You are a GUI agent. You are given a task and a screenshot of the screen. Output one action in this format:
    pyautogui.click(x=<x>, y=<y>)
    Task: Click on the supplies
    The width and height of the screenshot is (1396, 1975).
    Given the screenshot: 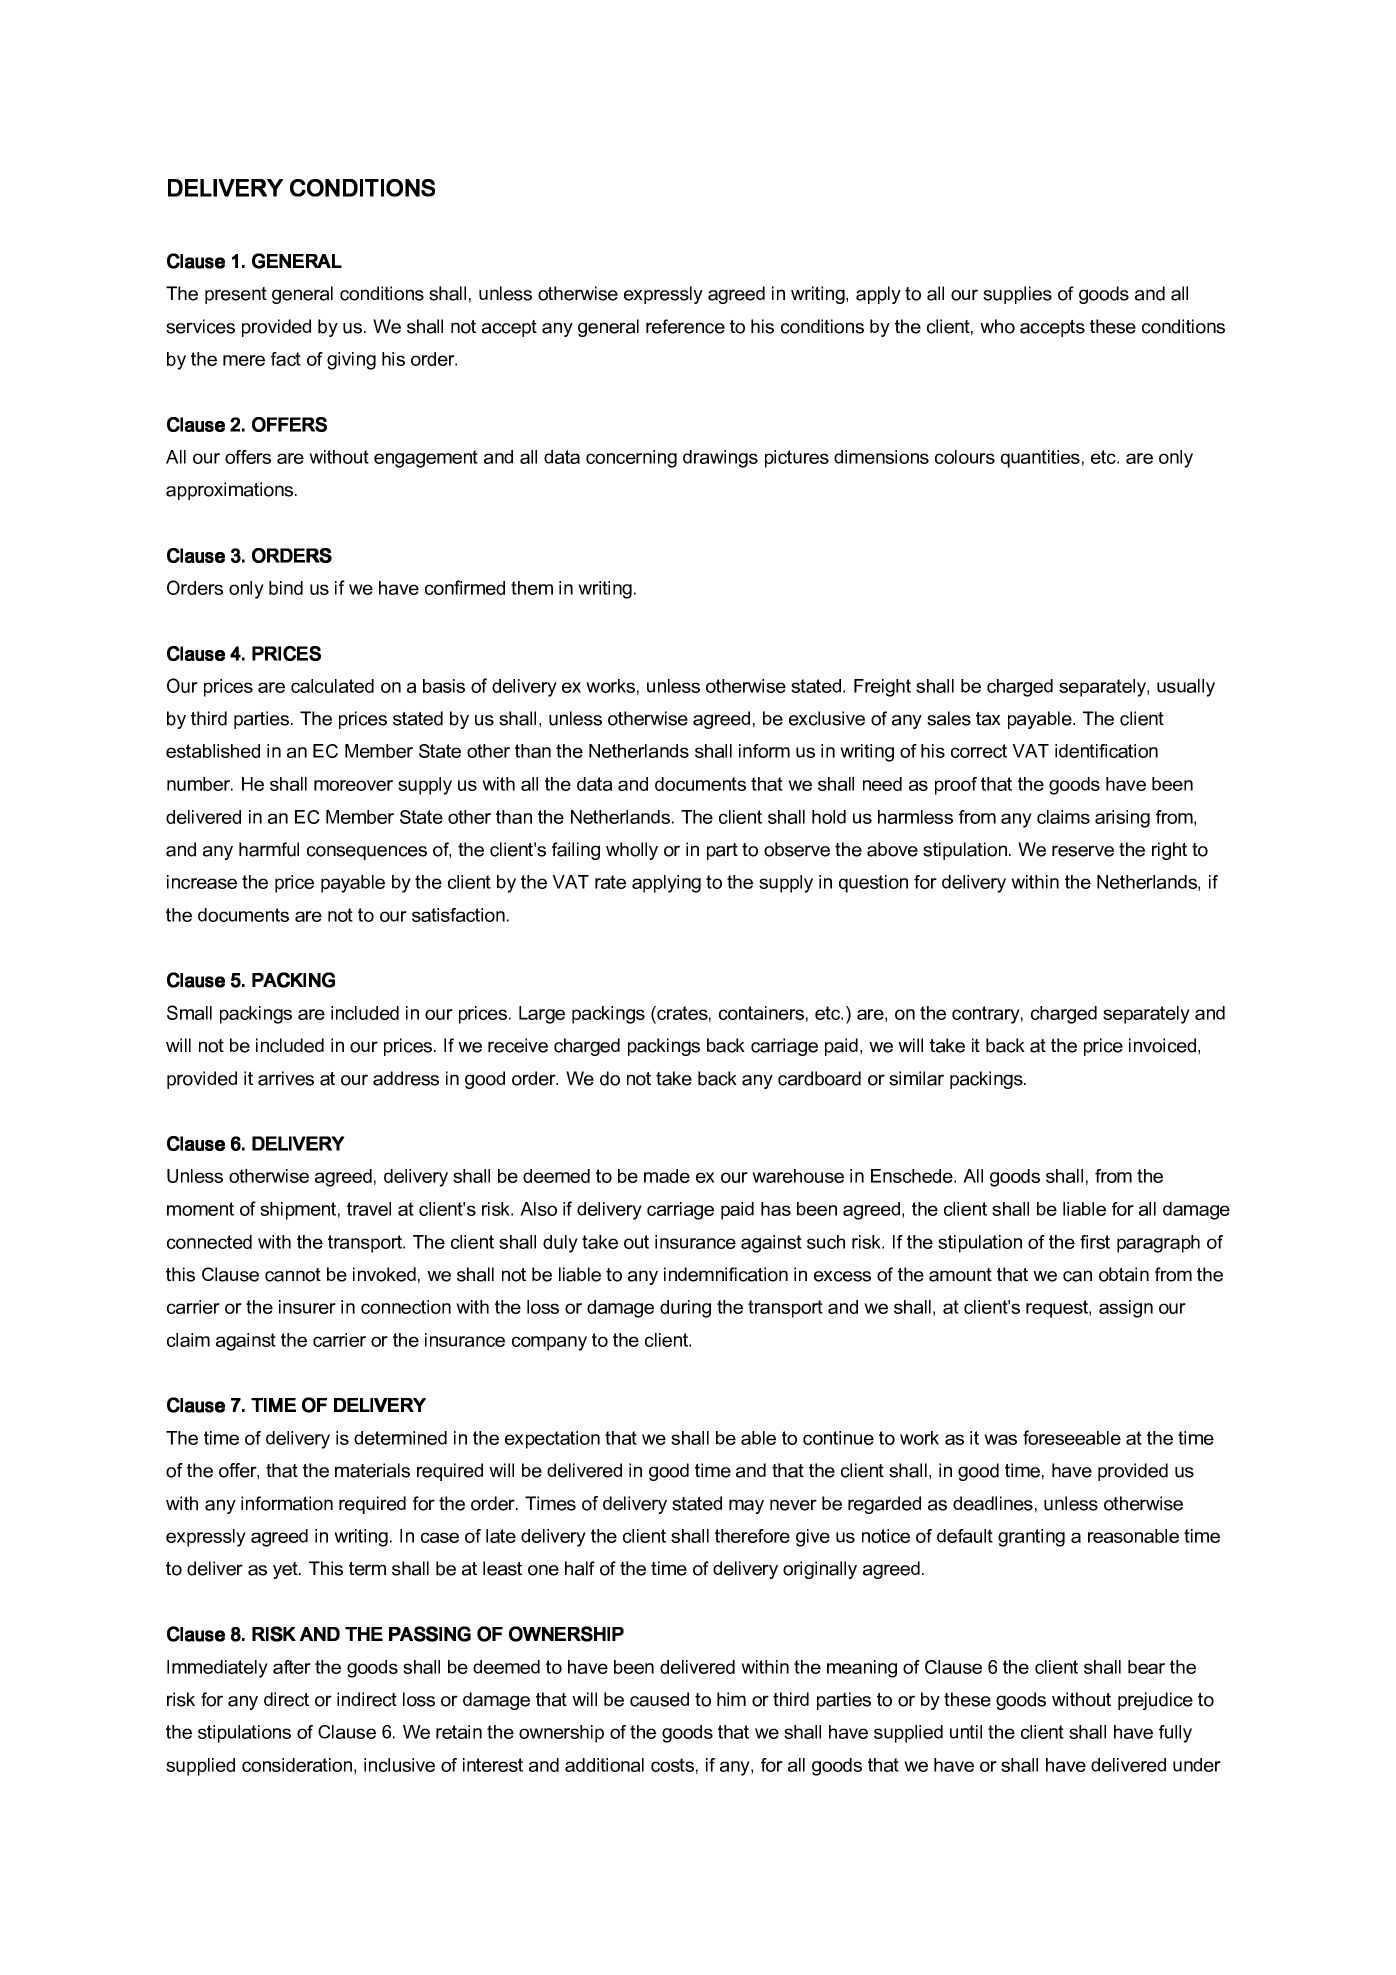 What is the action you would take?
    pyautogui.click(x=1017, y=295)
